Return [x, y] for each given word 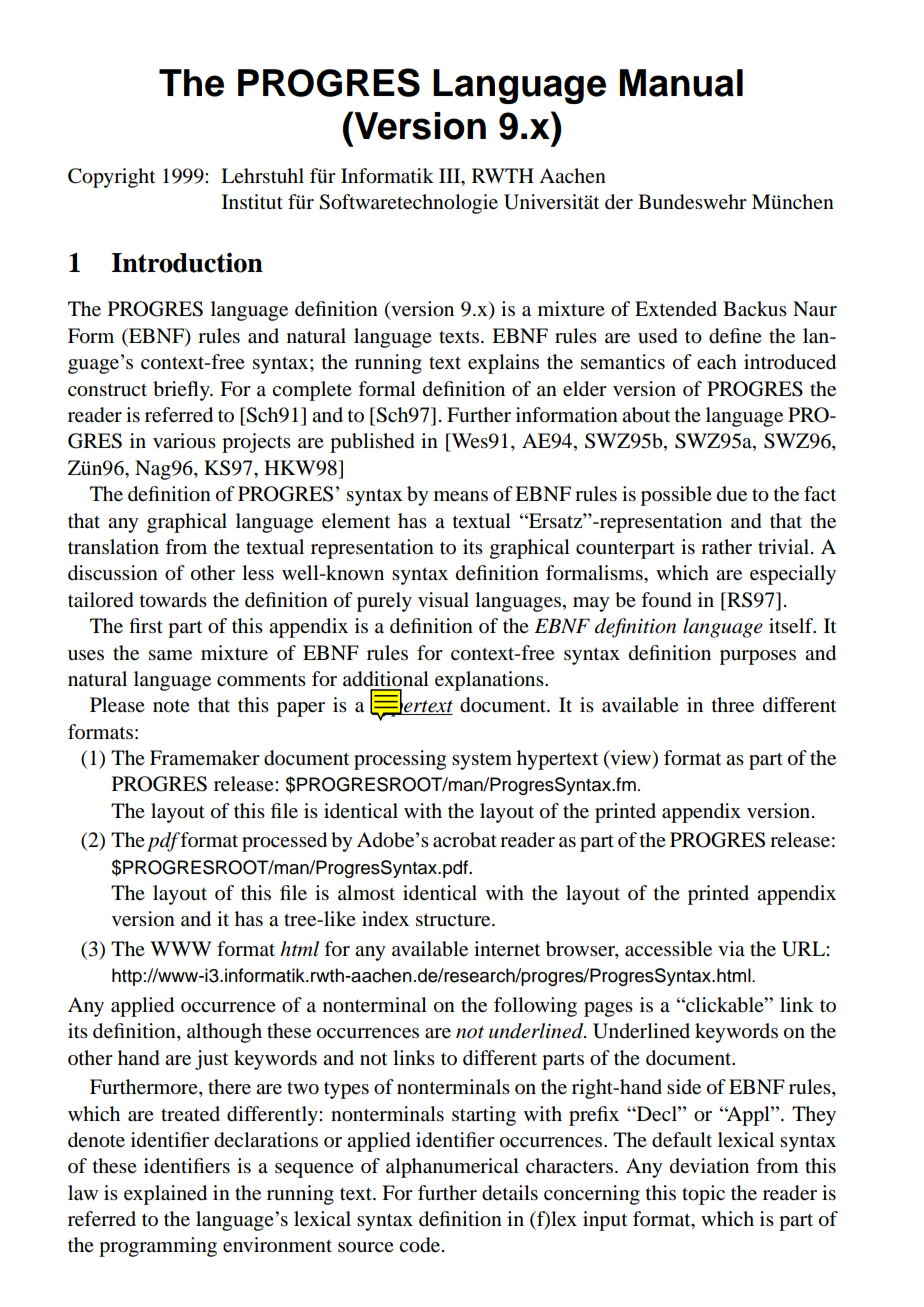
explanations [490, 681]
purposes [758, 657]
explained [165, 1195]
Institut [252, 201]
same [170, 655]
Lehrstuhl [262, 176]
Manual [681, 83]
